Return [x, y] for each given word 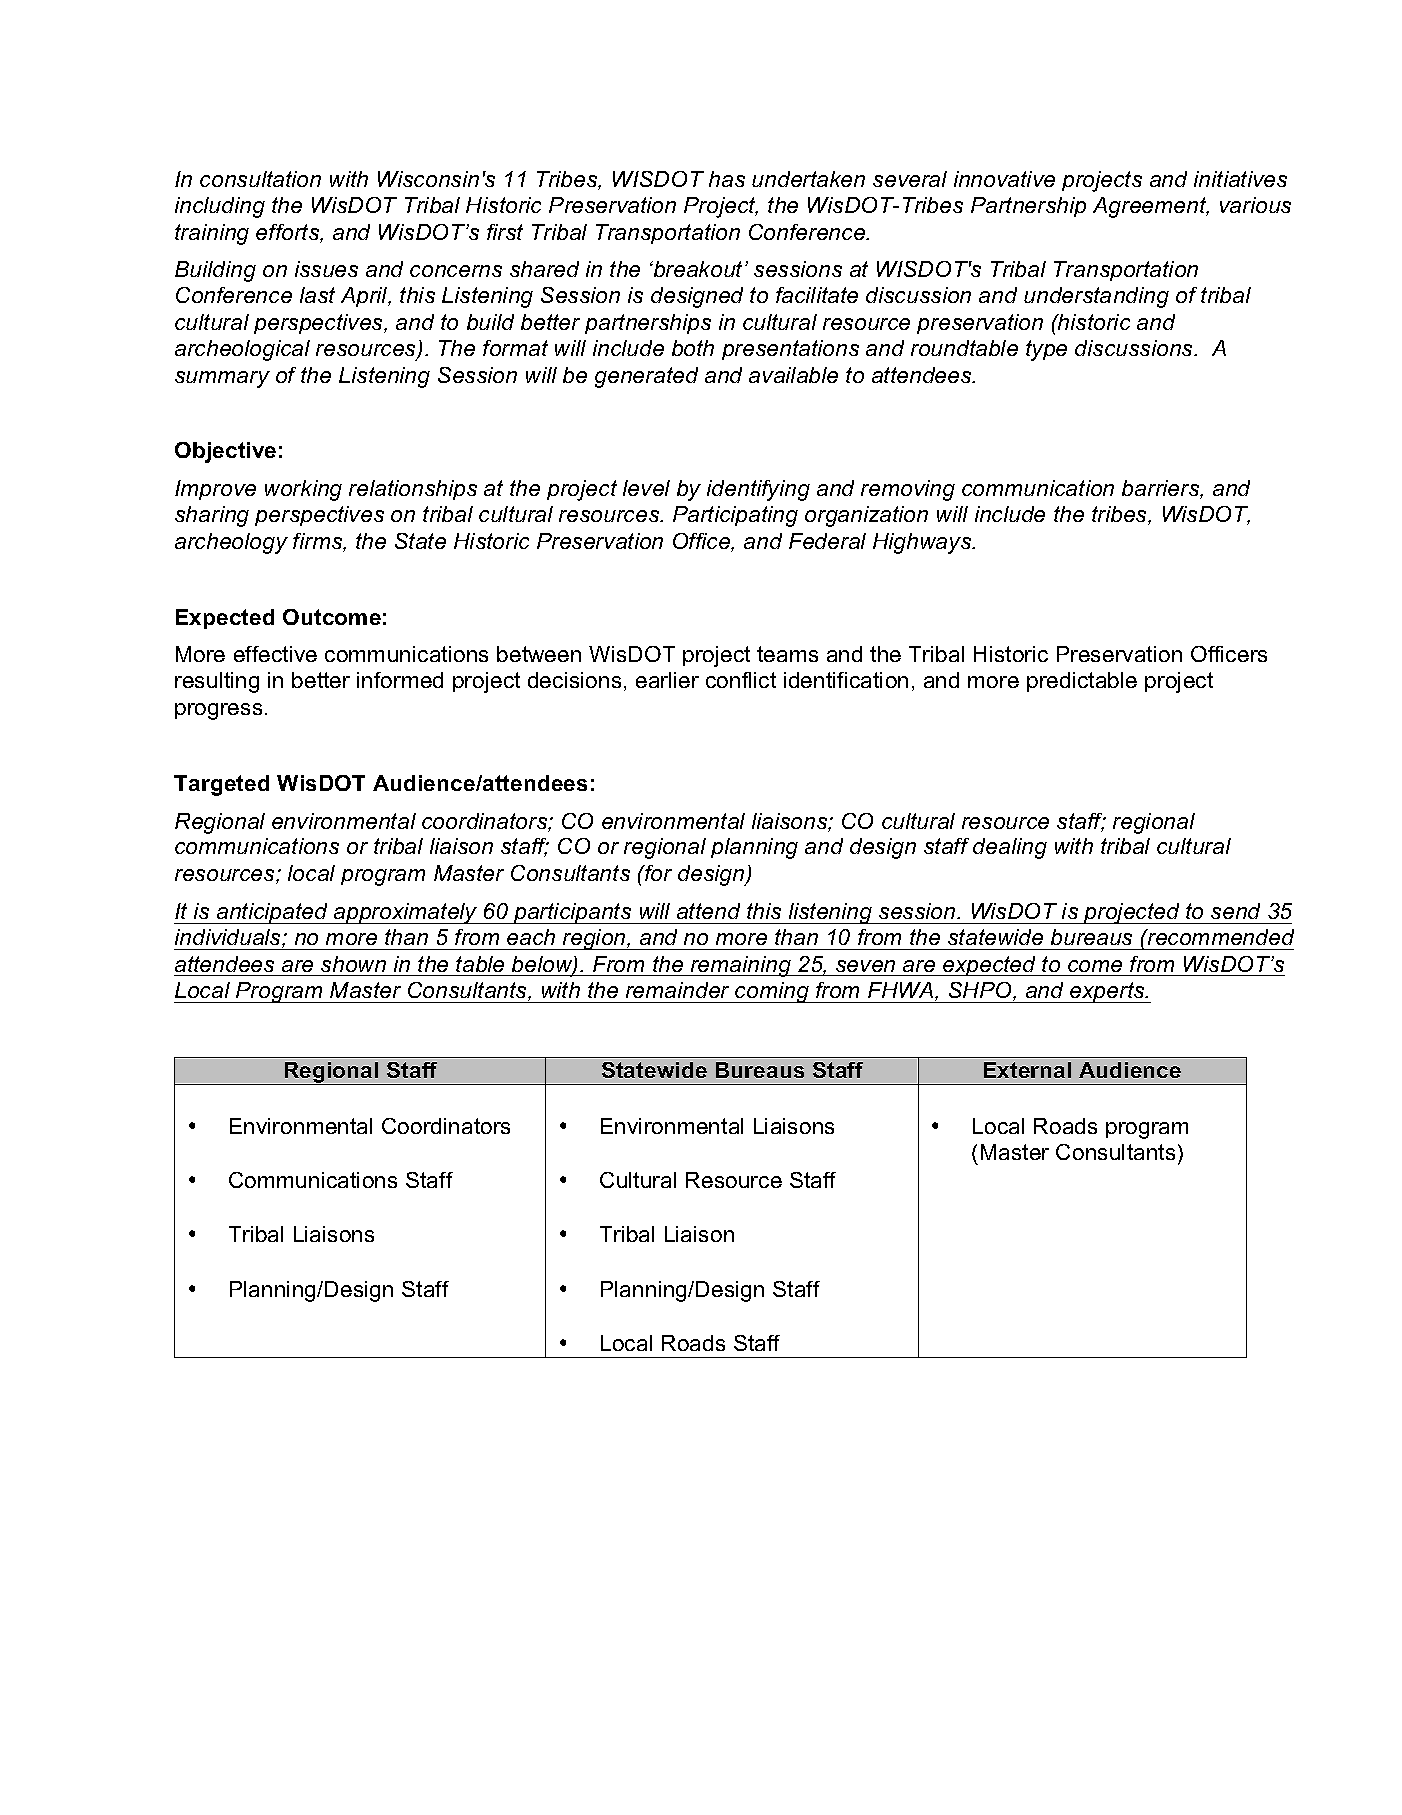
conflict [741, 680]
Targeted [221, 785]
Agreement [1151, 207]
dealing [1010, 848]
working [303, 490]
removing [908, 490]
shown [353, 964]
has [727, 179]
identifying [758, 490]
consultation [260, 179]
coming [772, 992]
